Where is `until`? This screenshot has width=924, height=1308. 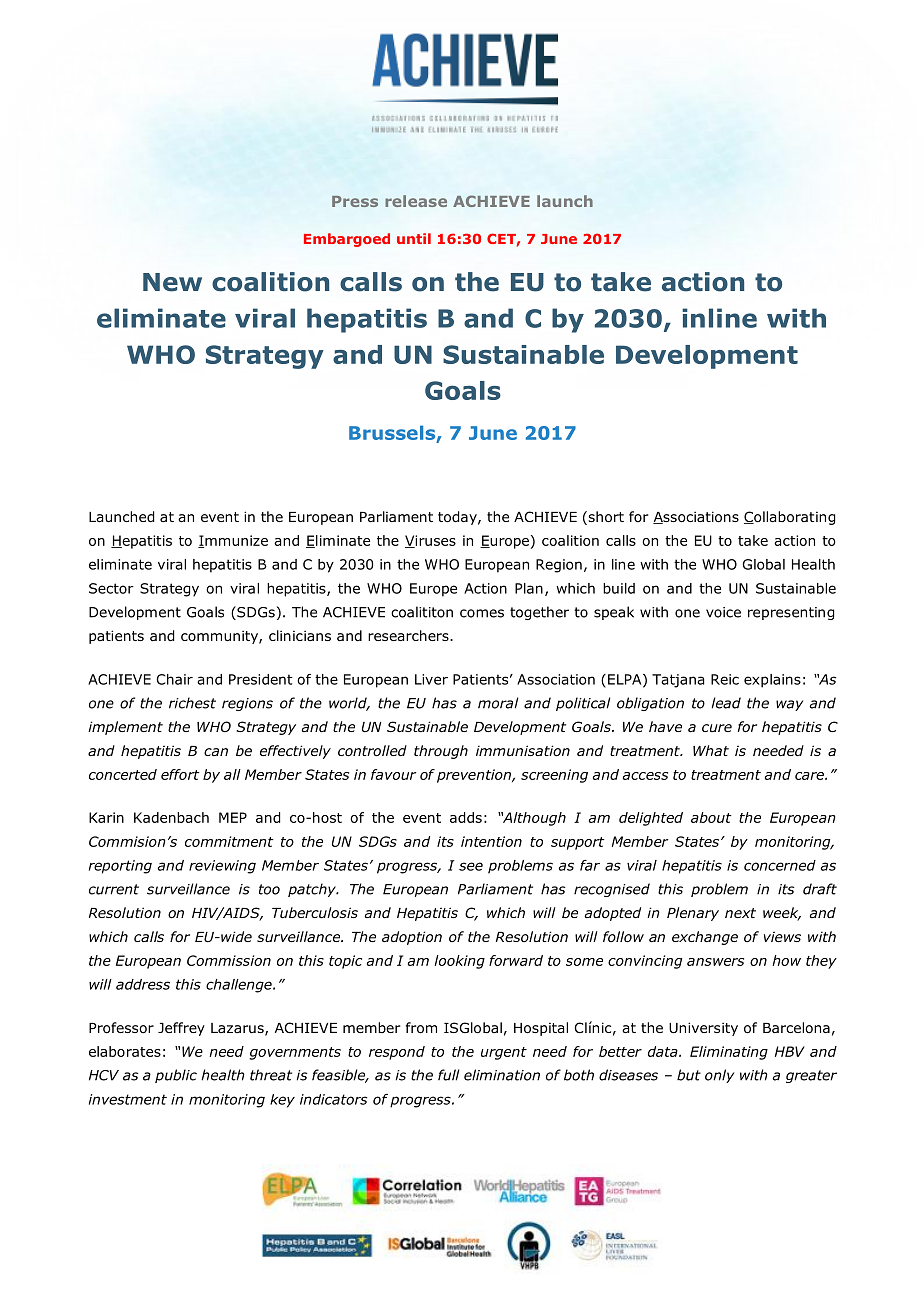 until is located at coordinates (414, 238).
